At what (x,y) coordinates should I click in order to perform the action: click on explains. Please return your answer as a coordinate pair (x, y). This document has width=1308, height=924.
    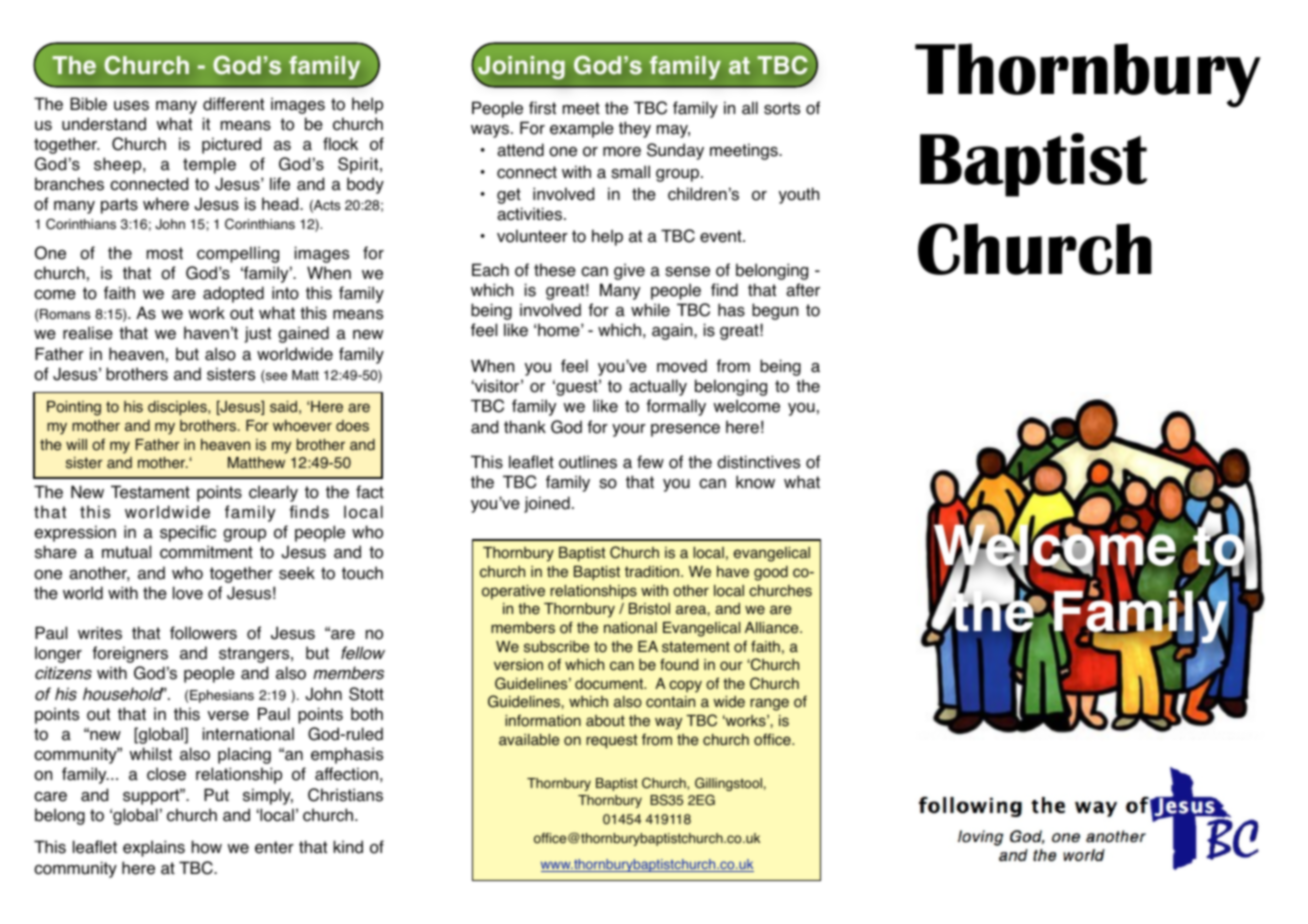
    Looking at the image, I should click on (154, 848).
